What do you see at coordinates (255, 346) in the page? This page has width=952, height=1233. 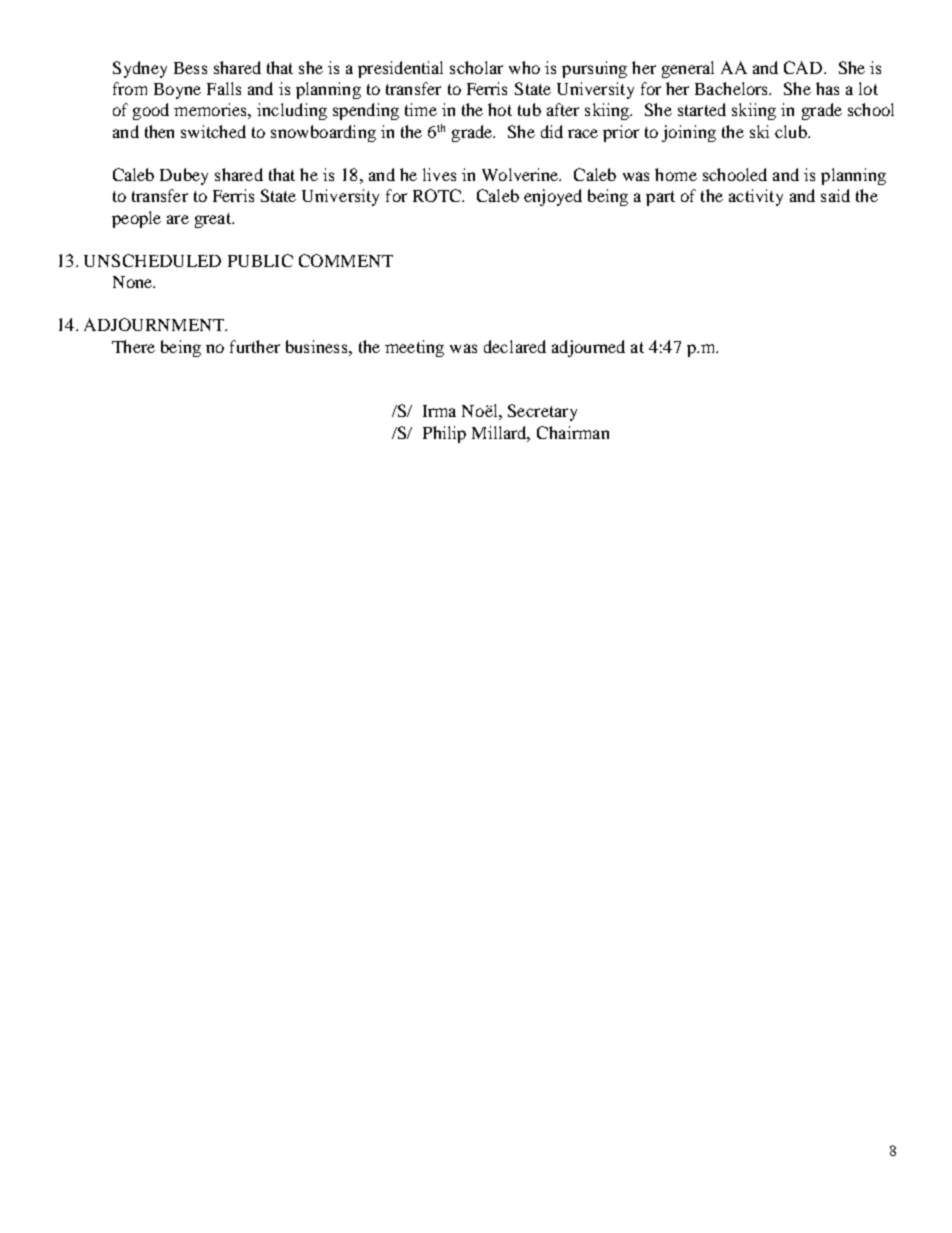 I see `further` at bounding box center [255, 346].
